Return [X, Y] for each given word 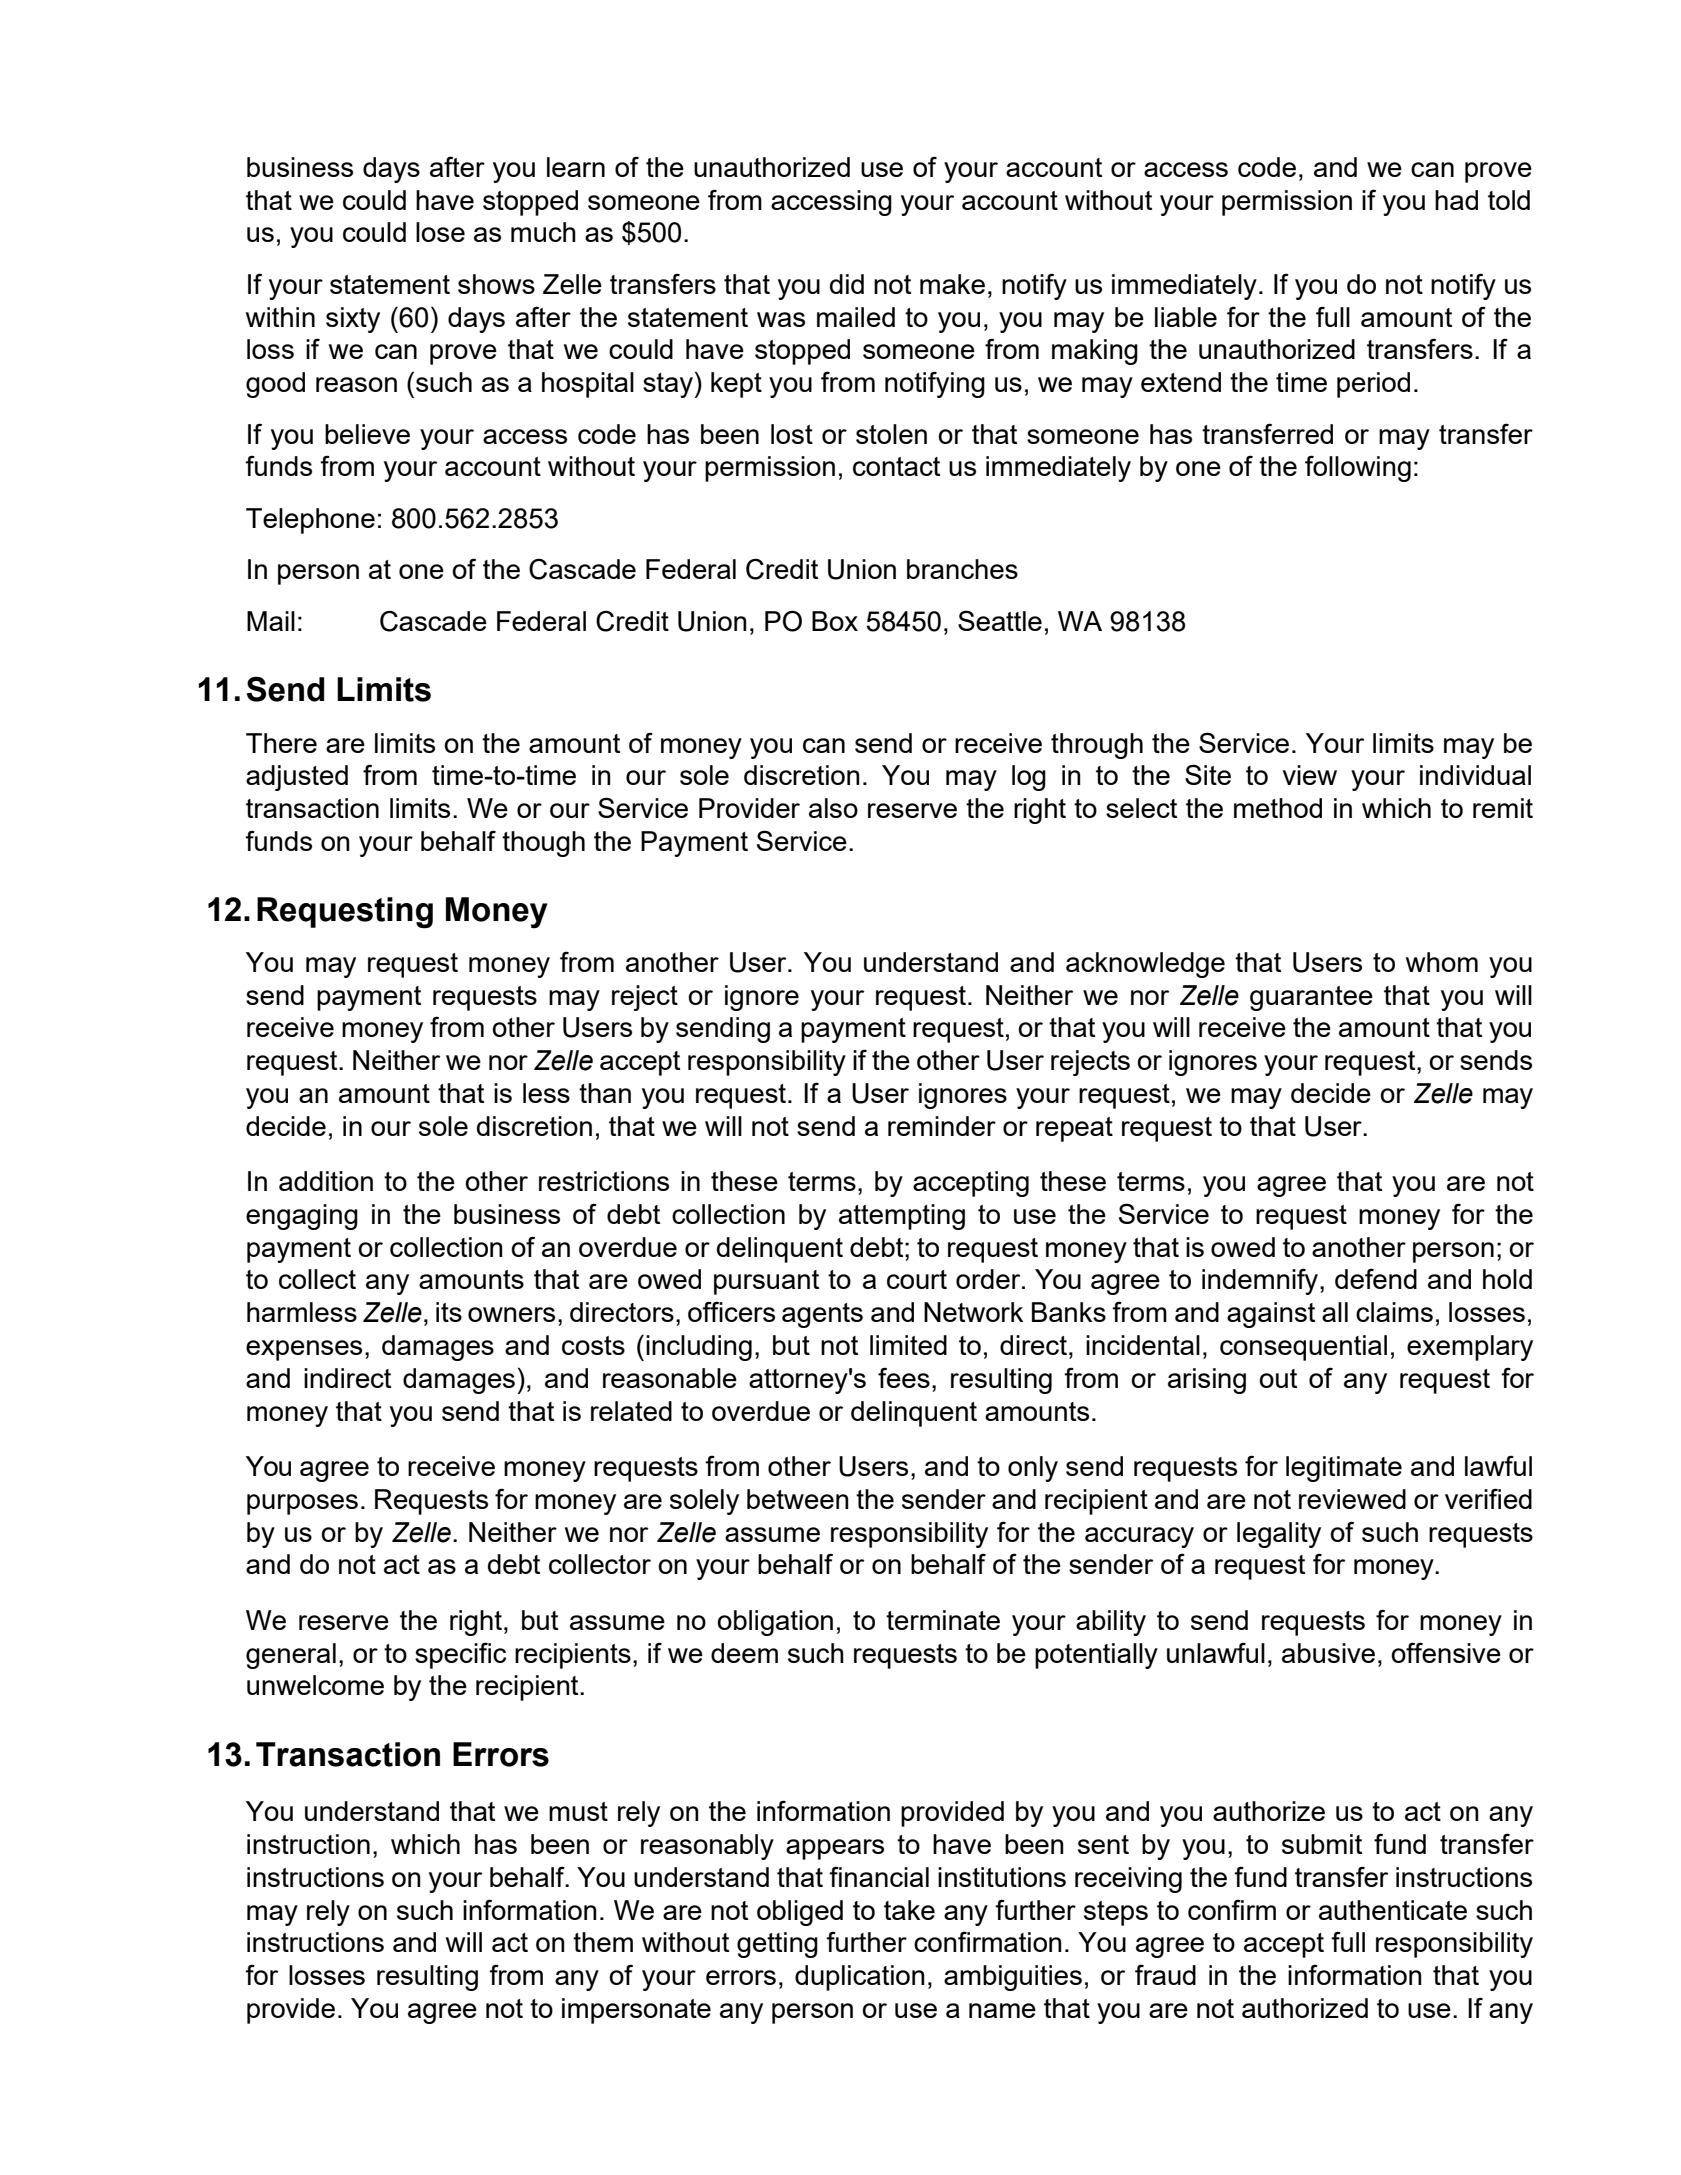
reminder [942, 1126]
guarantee [1311, 998]
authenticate [1393, 1910]
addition [326, 1181]
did [847, 284]
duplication [860, 1978]
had [1456, 200]
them [603, 1942]
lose [440, 232]
